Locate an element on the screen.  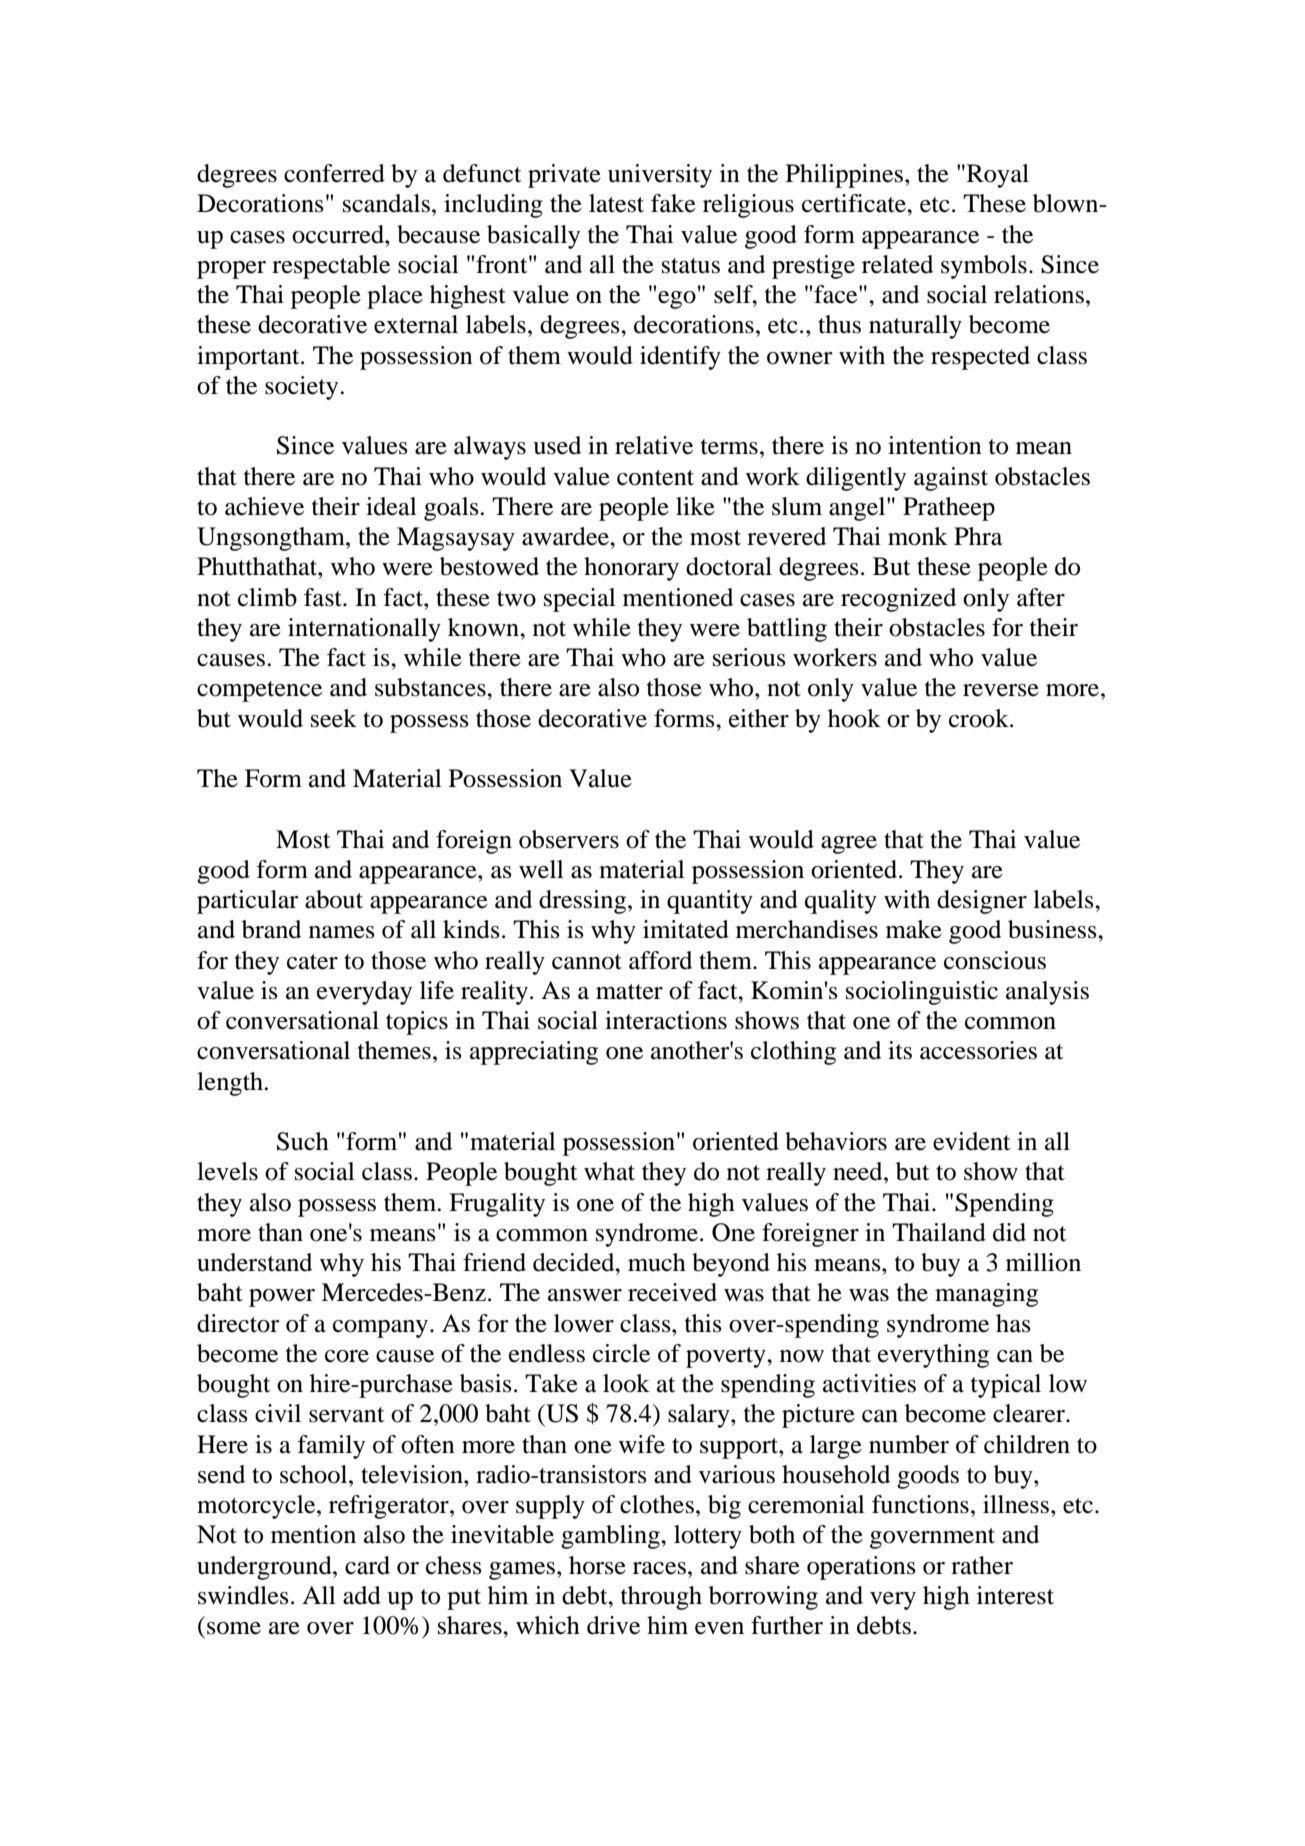
Royal is located at coordinates (996, 176).
